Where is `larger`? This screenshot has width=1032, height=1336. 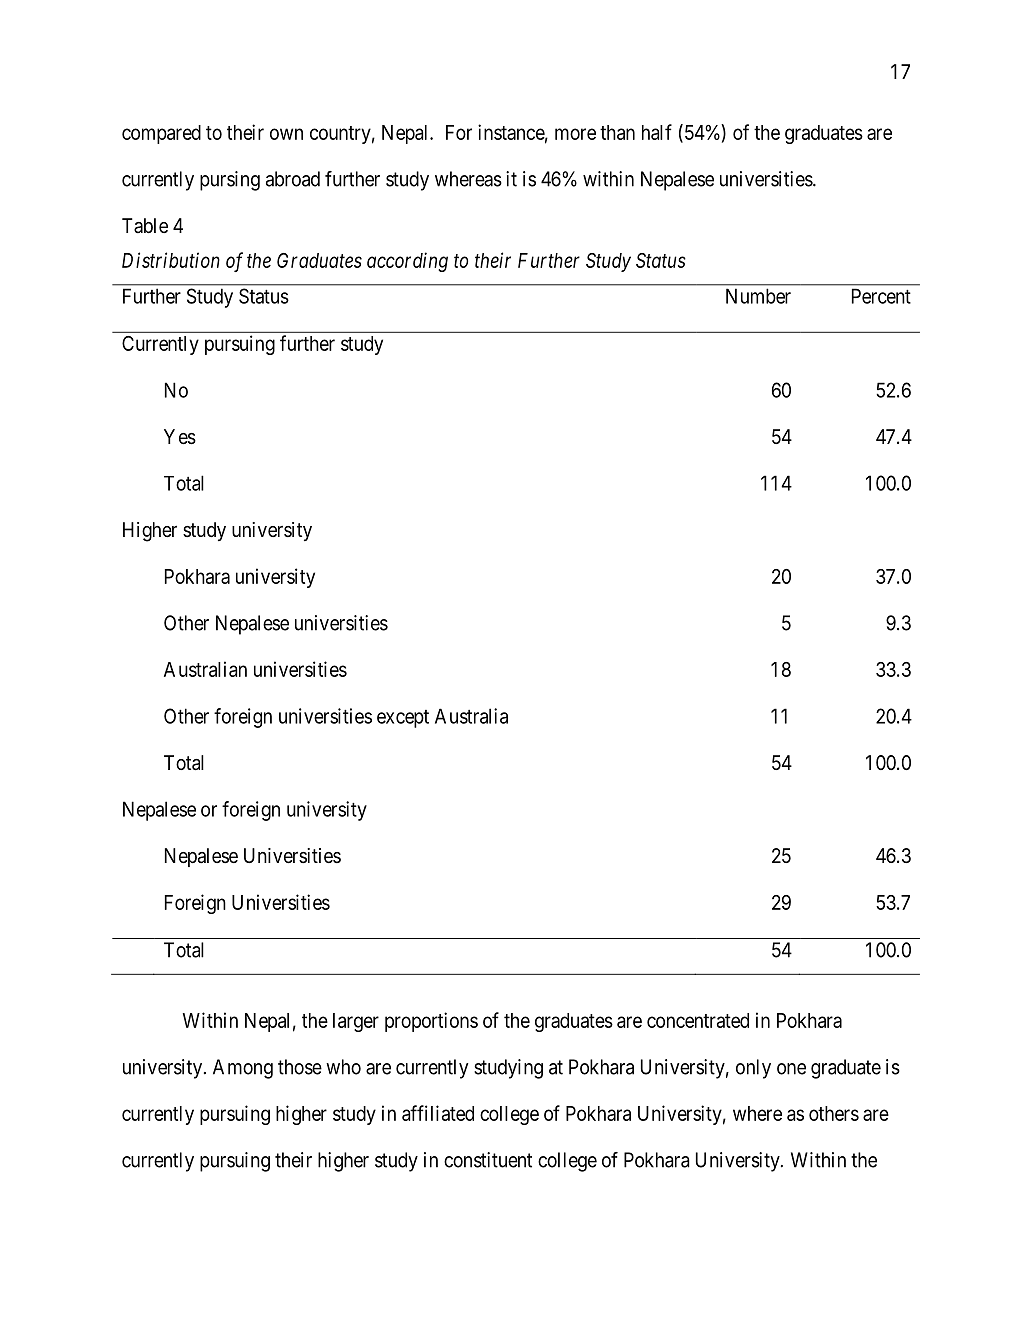
larger is located at coordinates (356, 1022).
